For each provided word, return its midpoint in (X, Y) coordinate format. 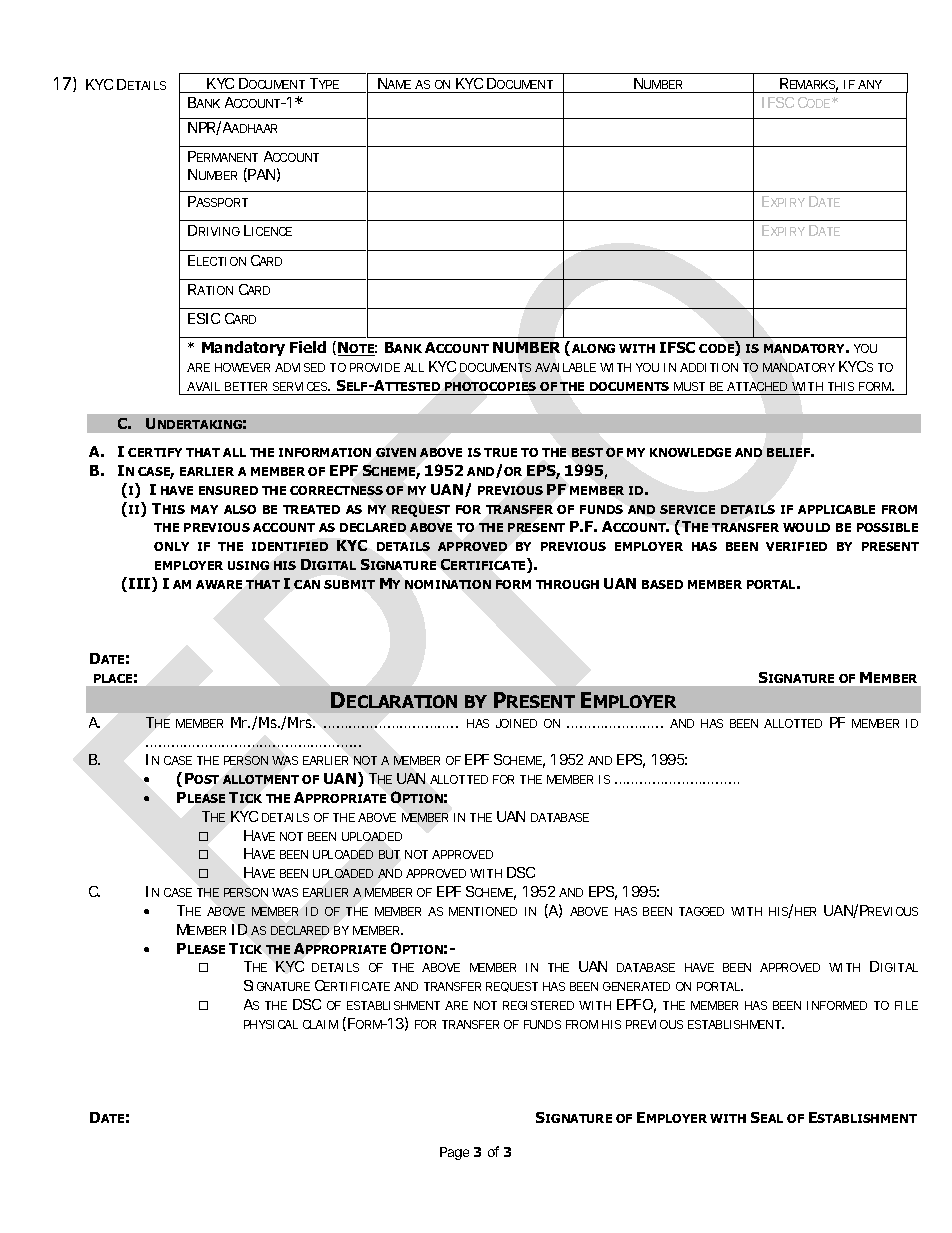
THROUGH (567, 584)
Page (454, 1153)
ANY (870, 84)
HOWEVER (242, 367)
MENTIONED (483, 911)
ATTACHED (757, 386)
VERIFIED (796, 546)
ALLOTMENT (261, 779)
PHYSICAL (271, 1024)
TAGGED (701, 911)
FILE (906, 1005)
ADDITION (709, 367)
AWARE (219, 584)
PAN (261, 174)
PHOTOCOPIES (490, 386)
